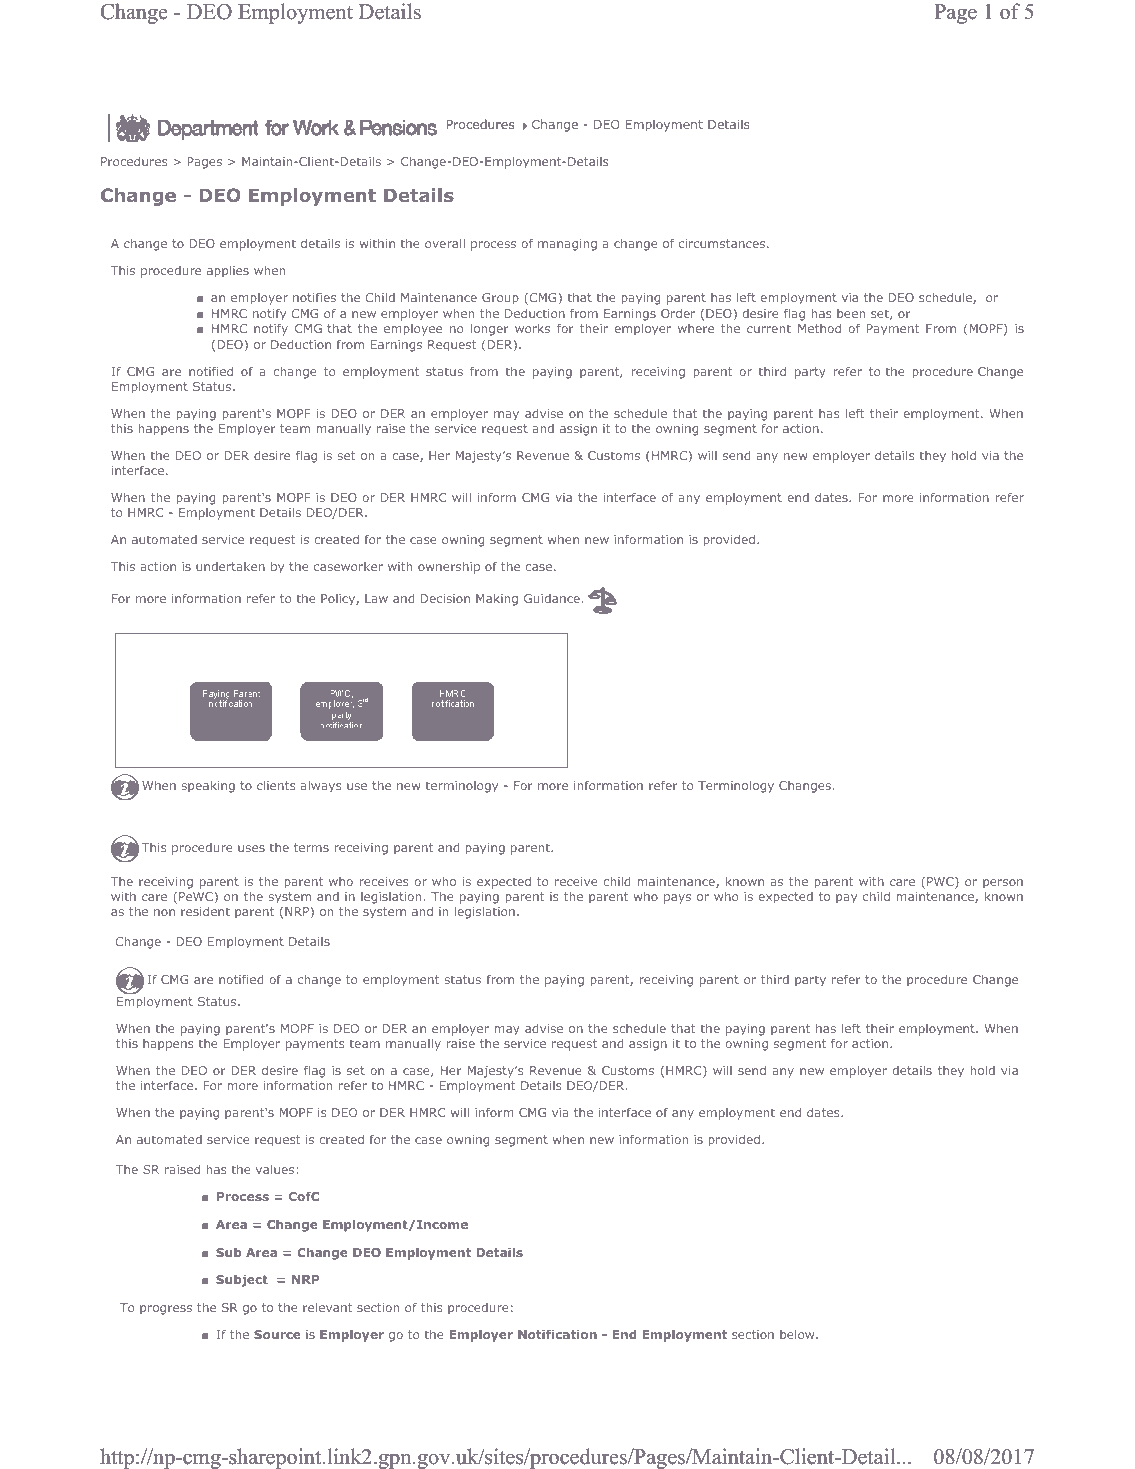 This screenshot has width=1135, height=1469. Describe the element at coordinates (242, 1280) in the screenshot. I see `Subject` at that location.
